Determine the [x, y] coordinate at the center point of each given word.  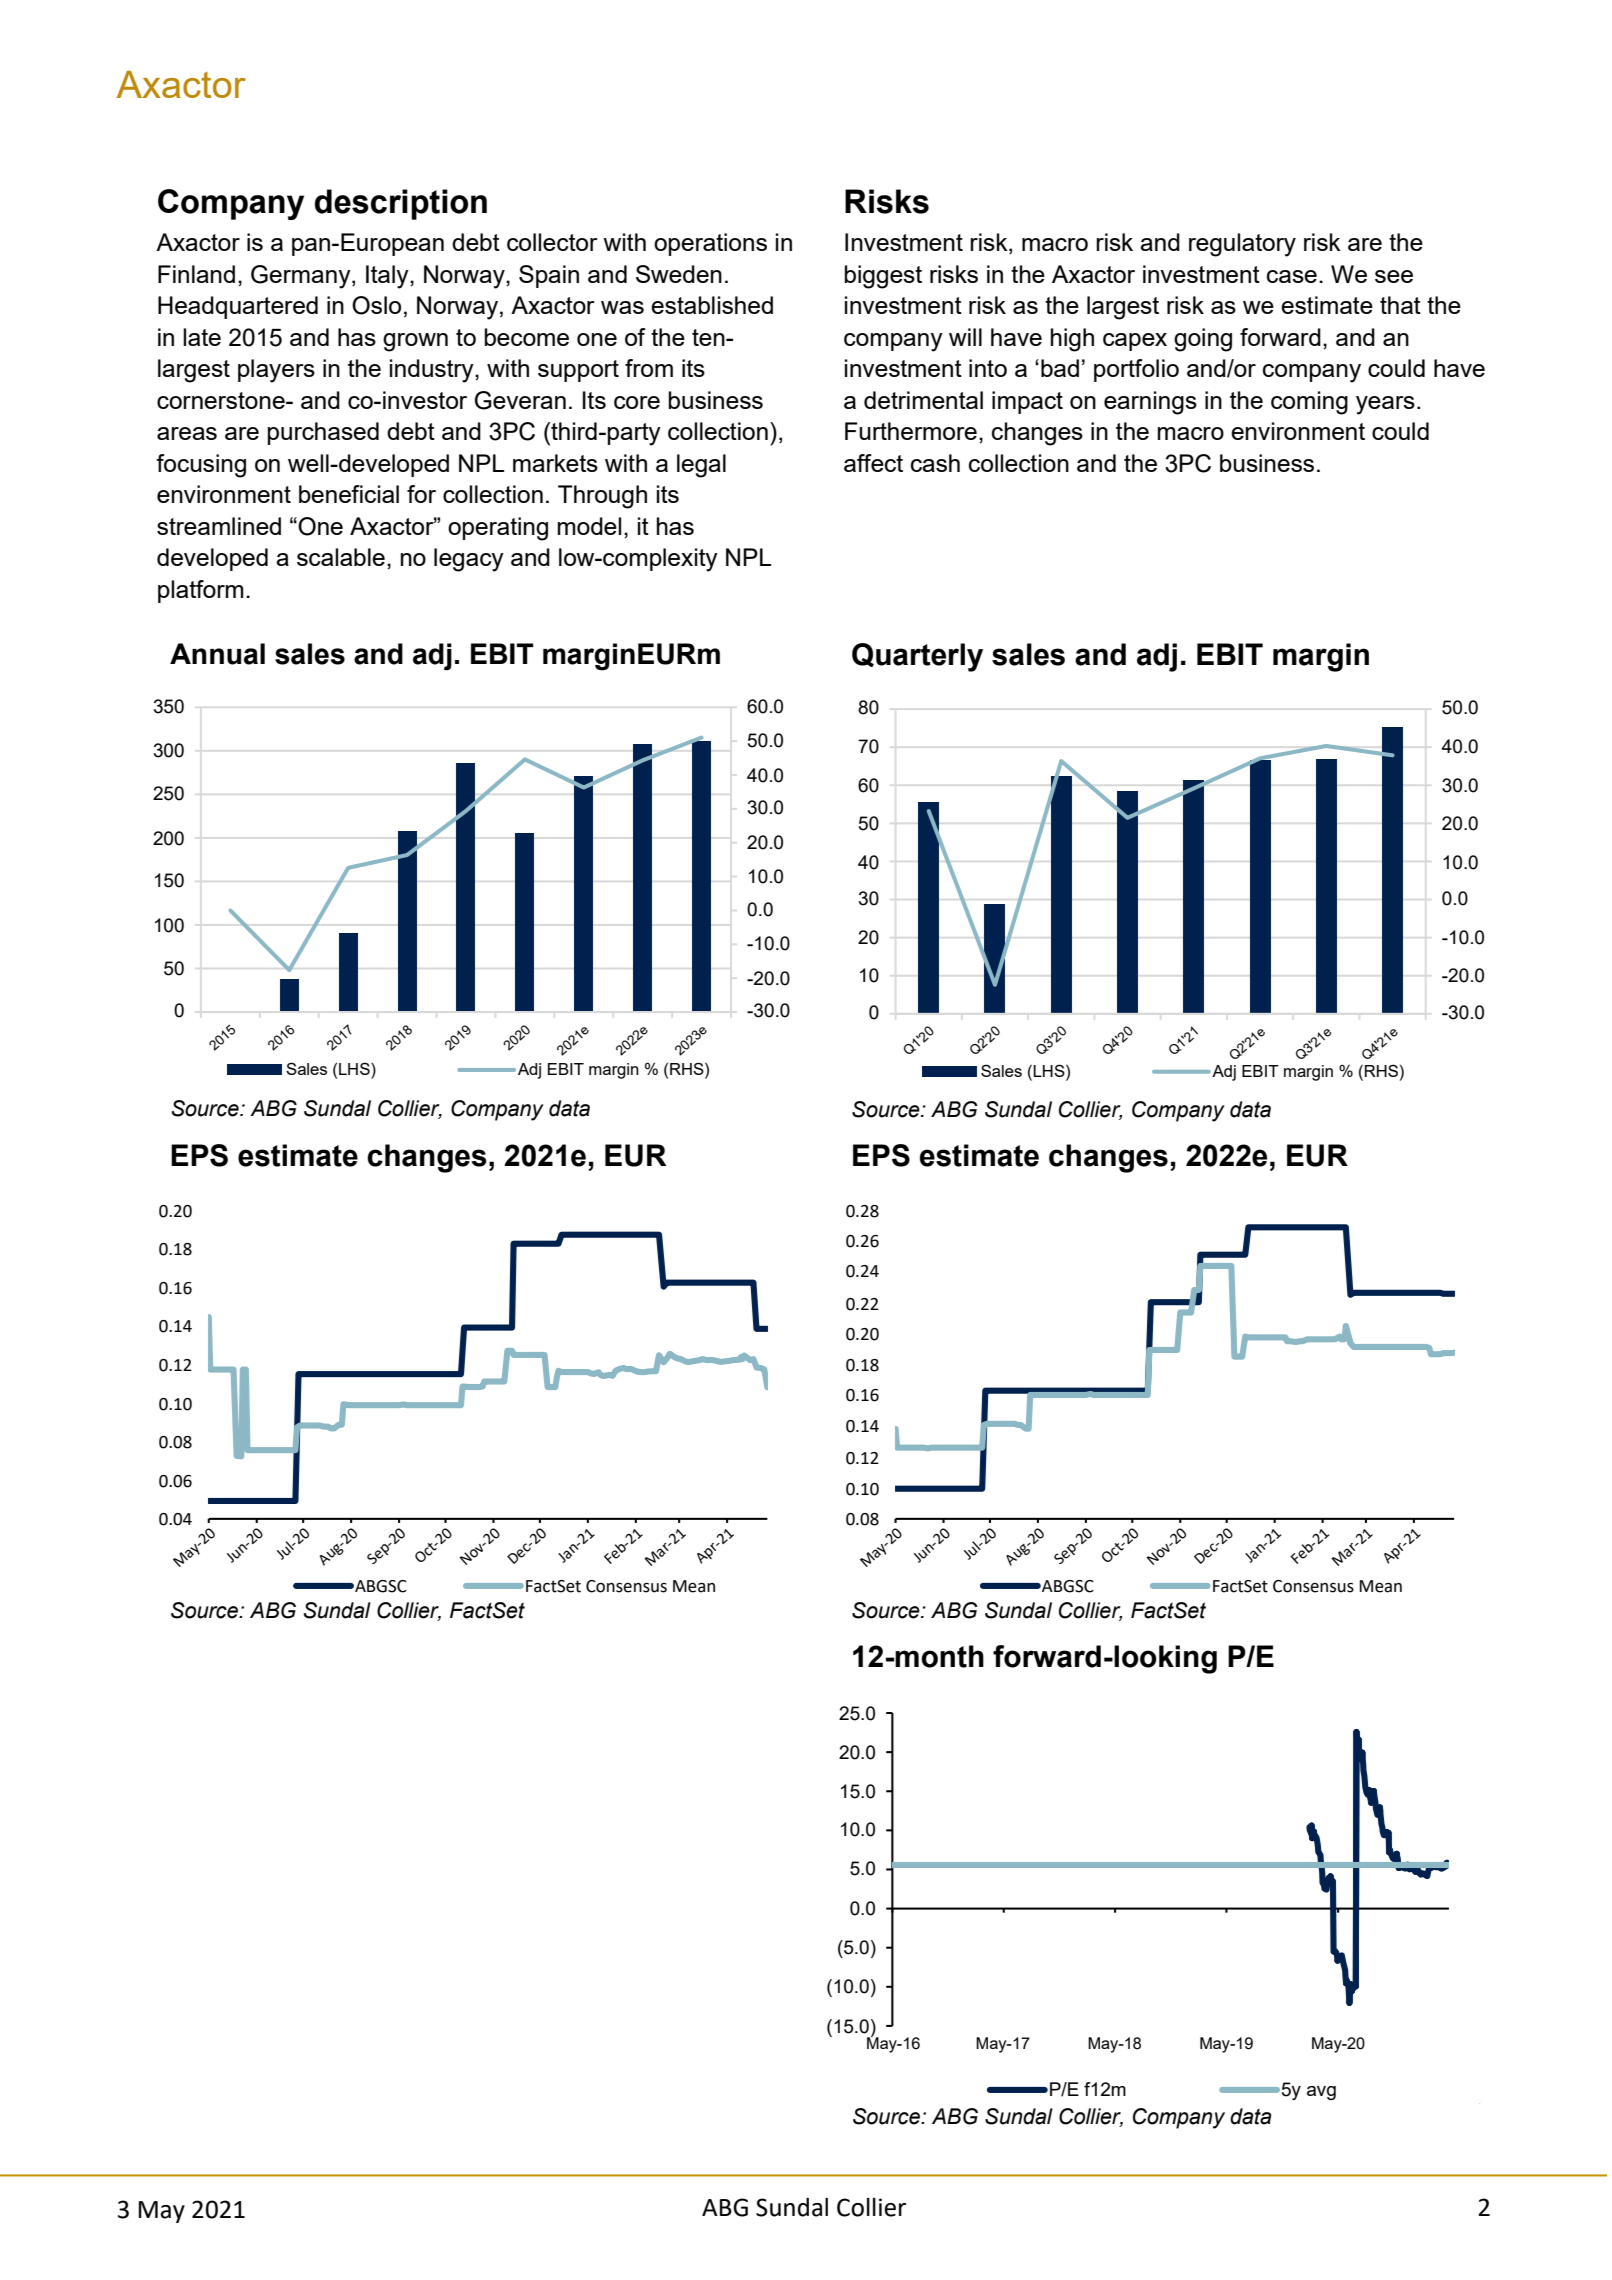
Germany [302, 277]
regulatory [1242, 245]
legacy [469, 560]
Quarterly [917, 657]
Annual [217, 654]
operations [710, 244]
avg [1321, 2093]
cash [935, 463]
